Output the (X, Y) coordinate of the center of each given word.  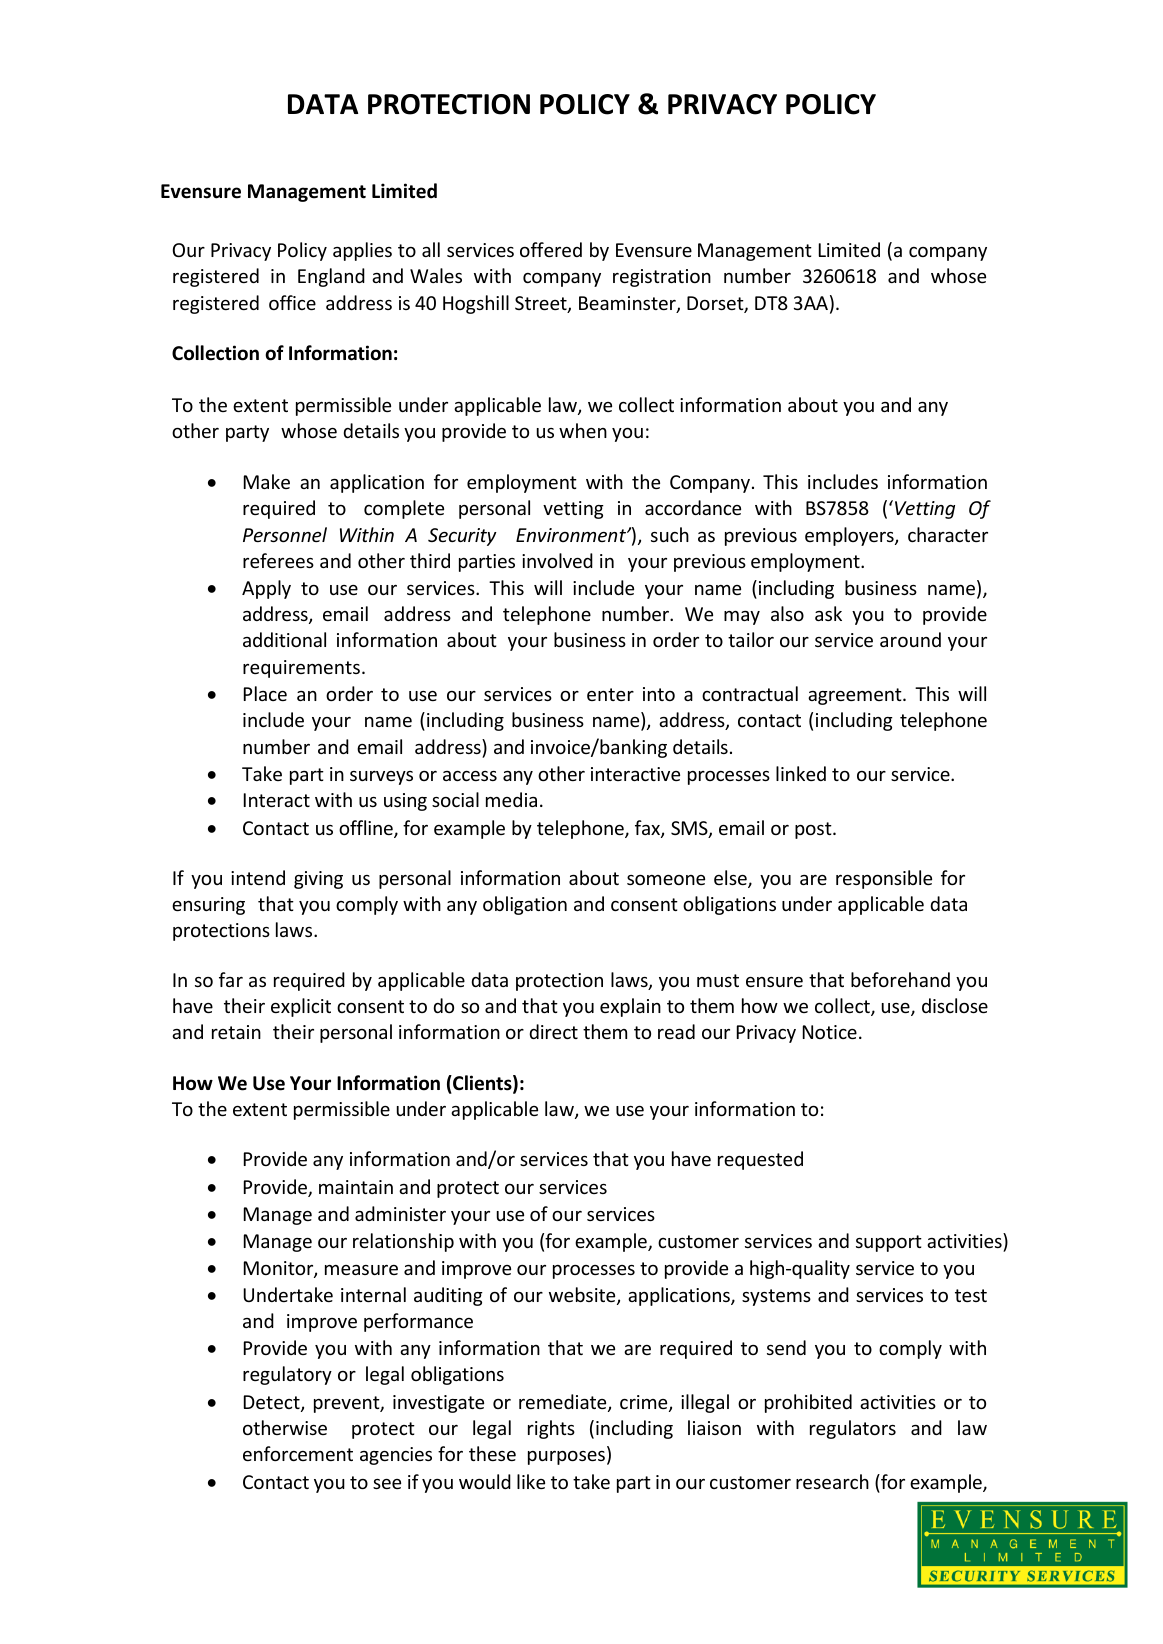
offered (551, 249)
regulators (853, 1429)
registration (662, 278)
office (292, 302)
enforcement (298, 1453)
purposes (566, 1458)
